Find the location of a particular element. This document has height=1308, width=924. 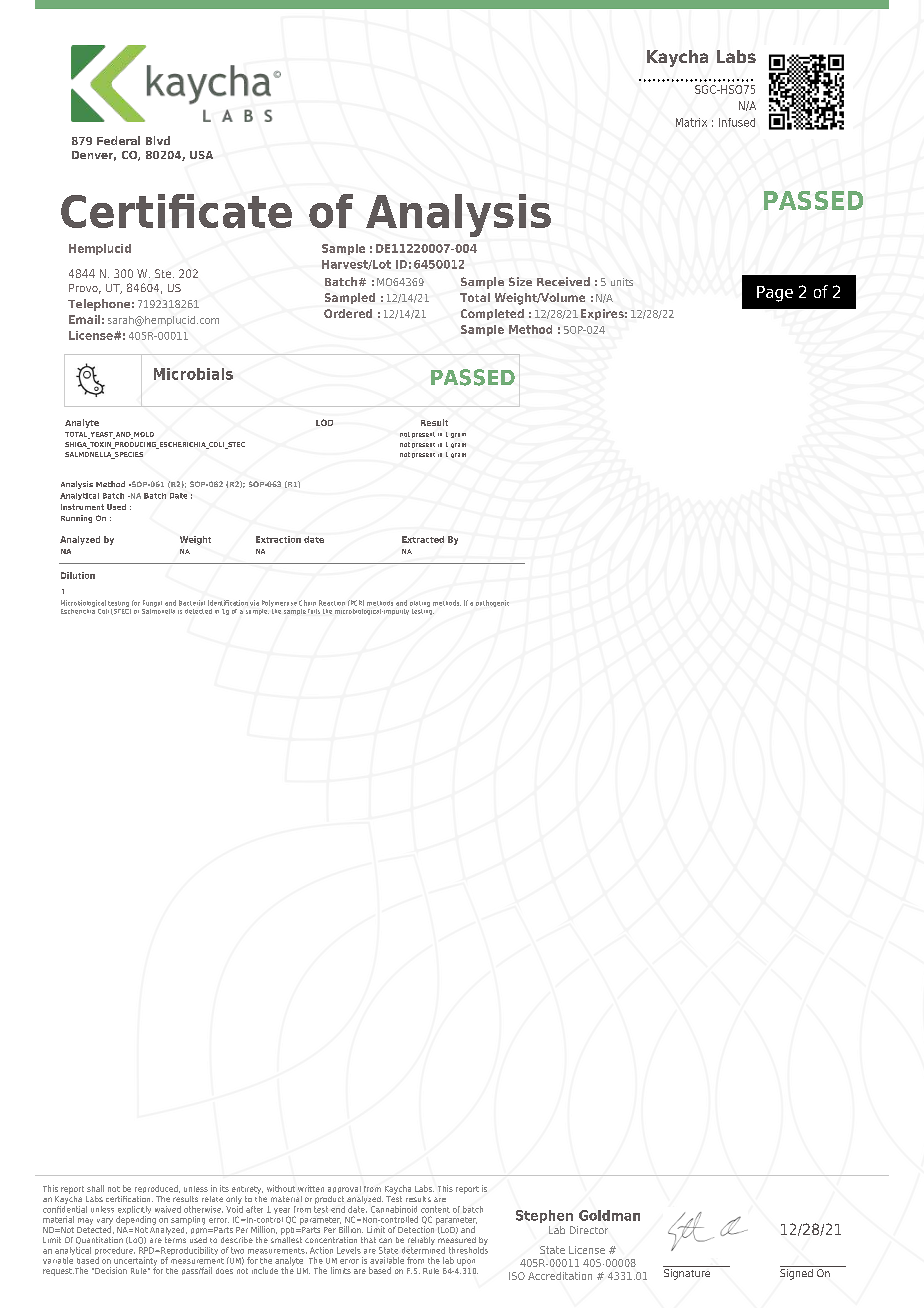

Completed is located at coordinates (492, 314).
